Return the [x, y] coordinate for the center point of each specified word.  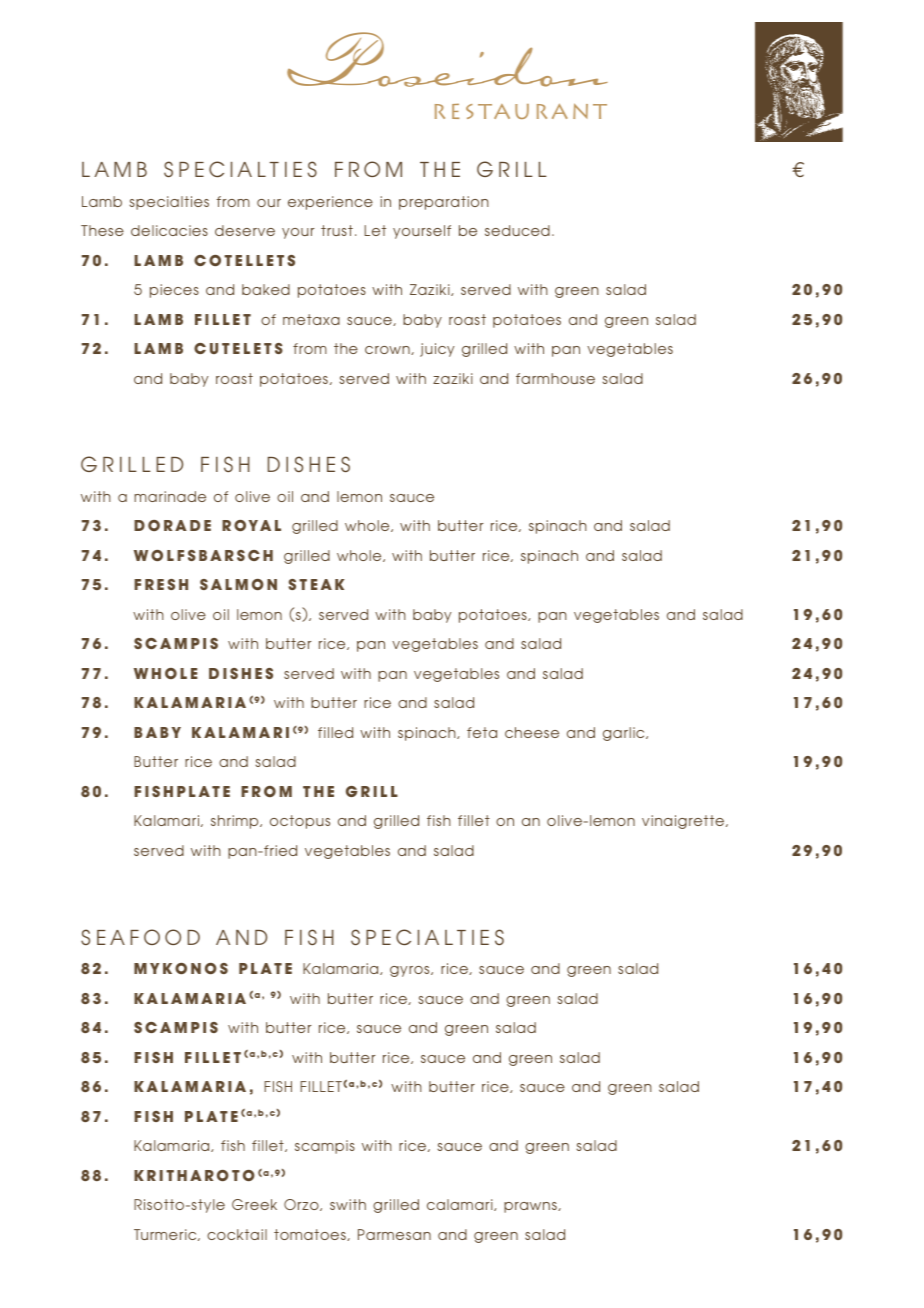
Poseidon [447, 59]
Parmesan [394, 1234]
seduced [517, 230]
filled [335, 732]
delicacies [169, 230]
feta [482, 732]
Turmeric [166, 1235]
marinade [170, 496]
